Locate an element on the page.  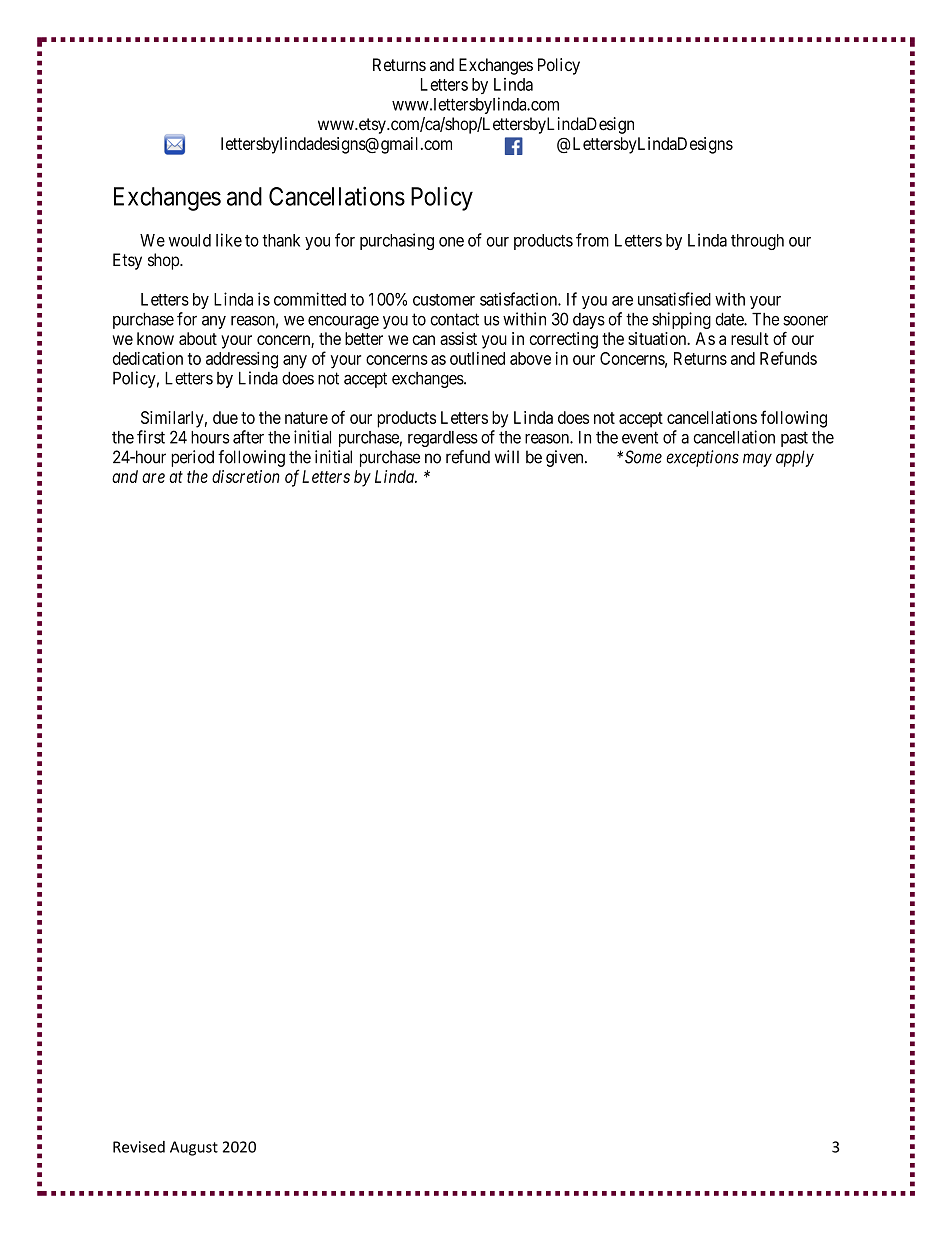
customer is located at coordinates (444, 300).
